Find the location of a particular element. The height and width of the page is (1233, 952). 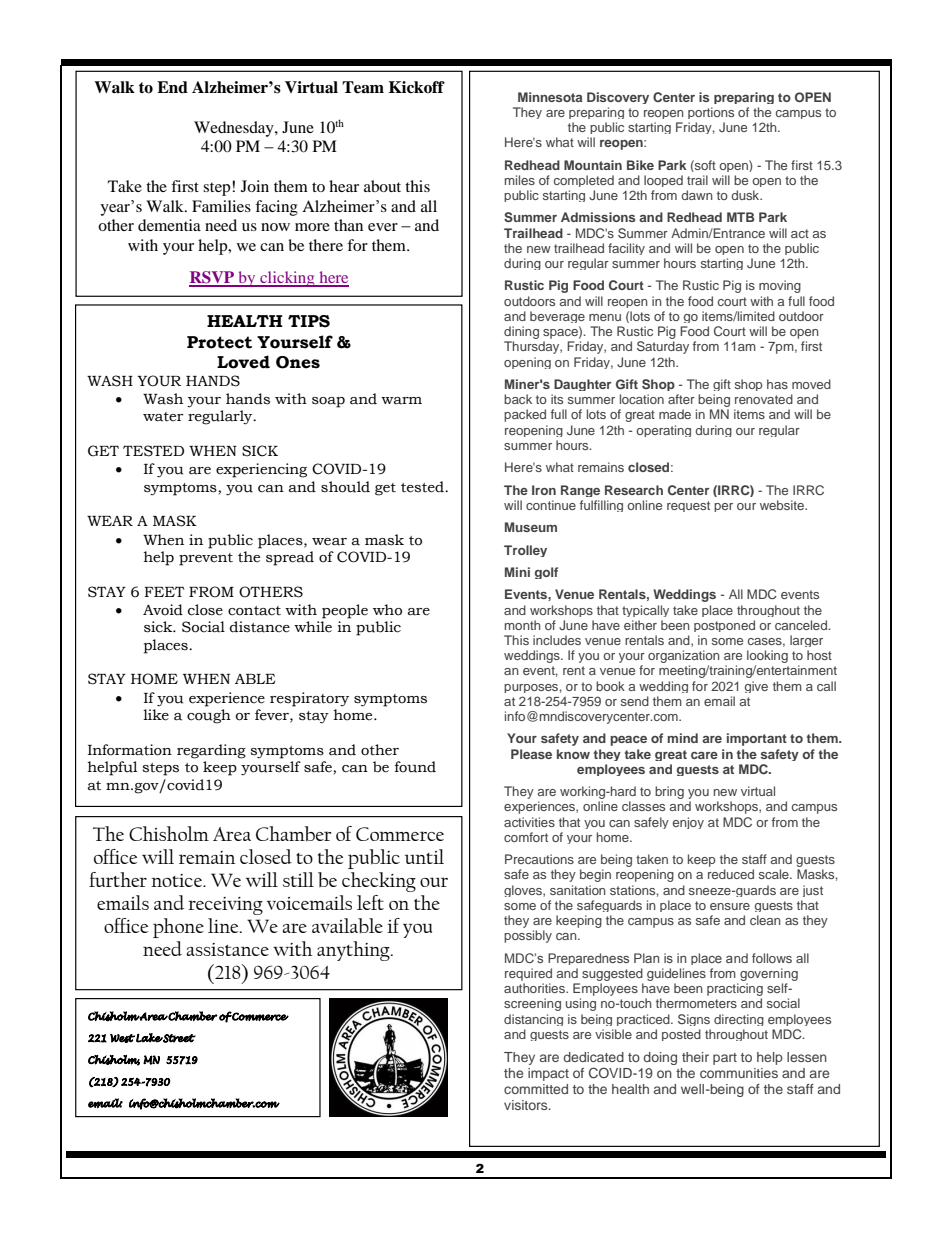

communities is located at coordinates (739, 1073).
